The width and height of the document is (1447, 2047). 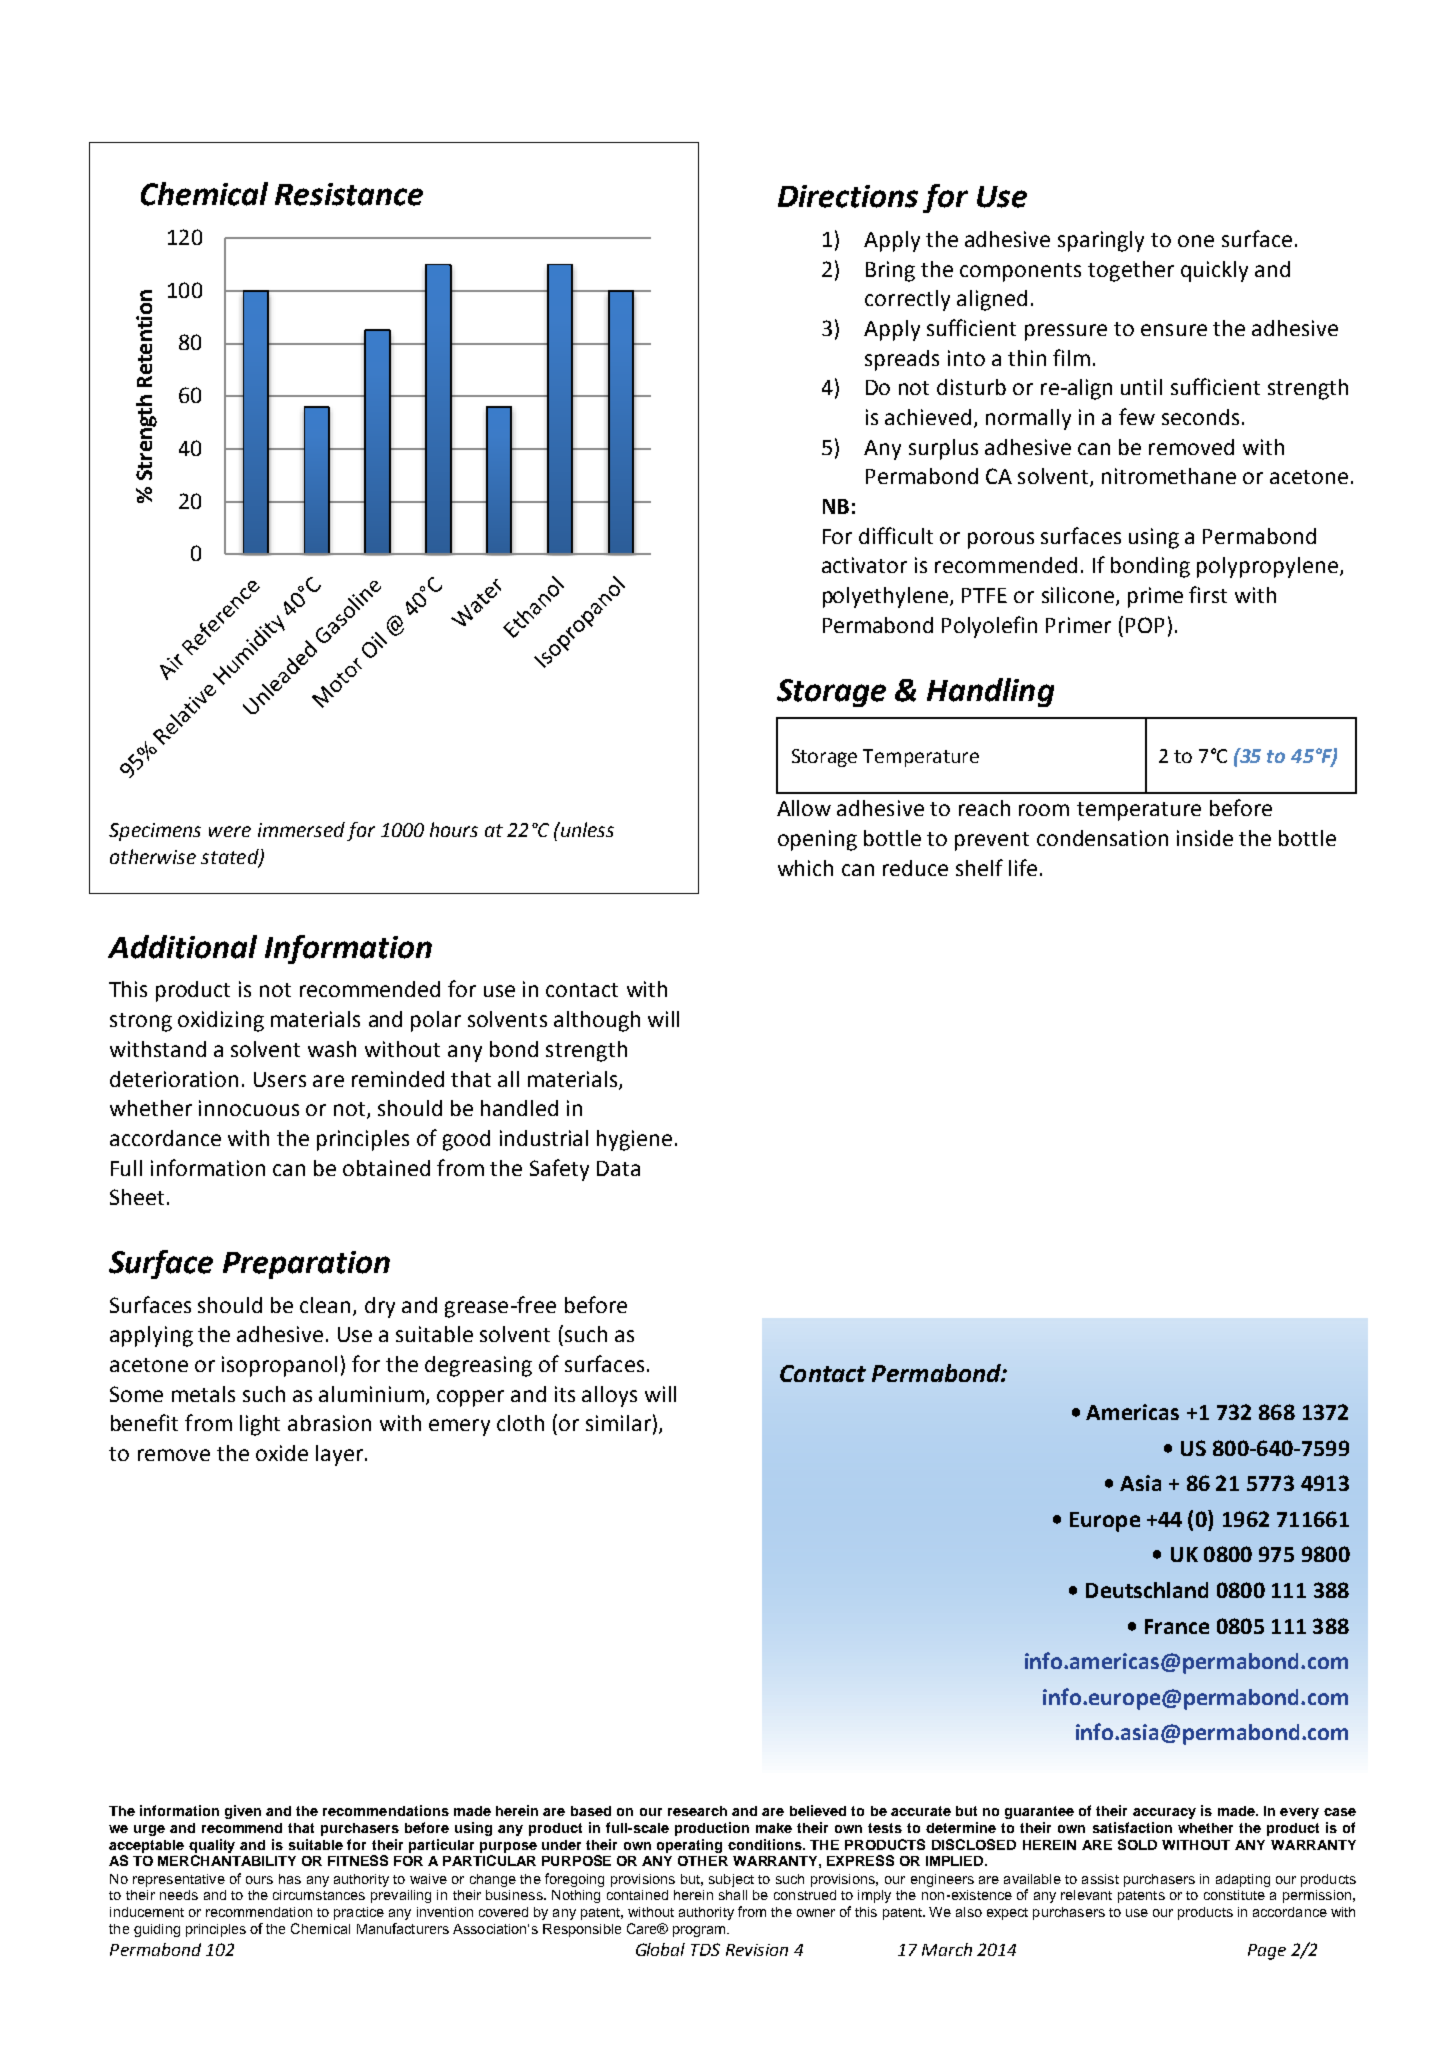 I want to click on Deutschland, so click(x=1147, y=1590).
